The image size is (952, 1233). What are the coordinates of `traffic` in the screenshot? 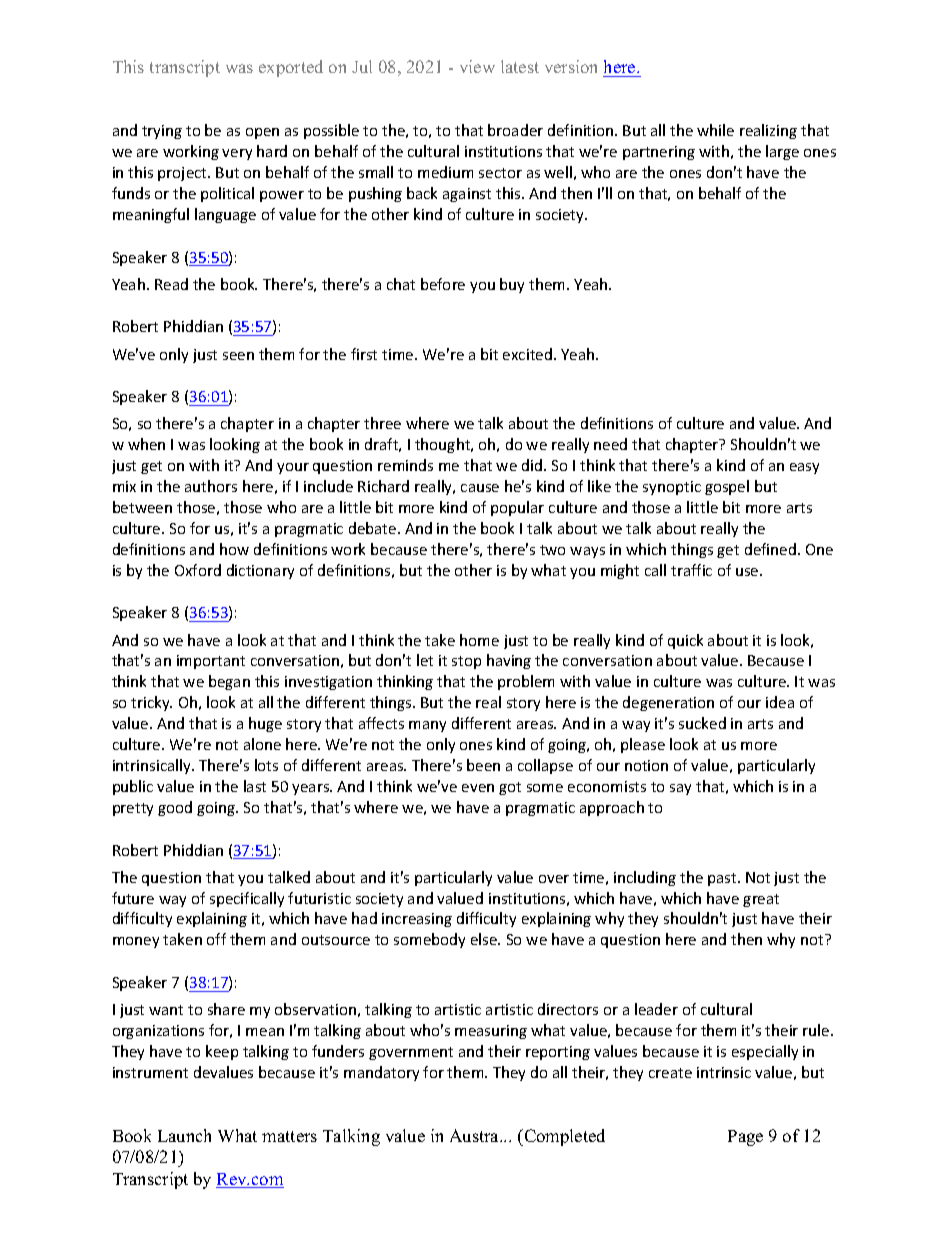 It's located at (691, 570).
